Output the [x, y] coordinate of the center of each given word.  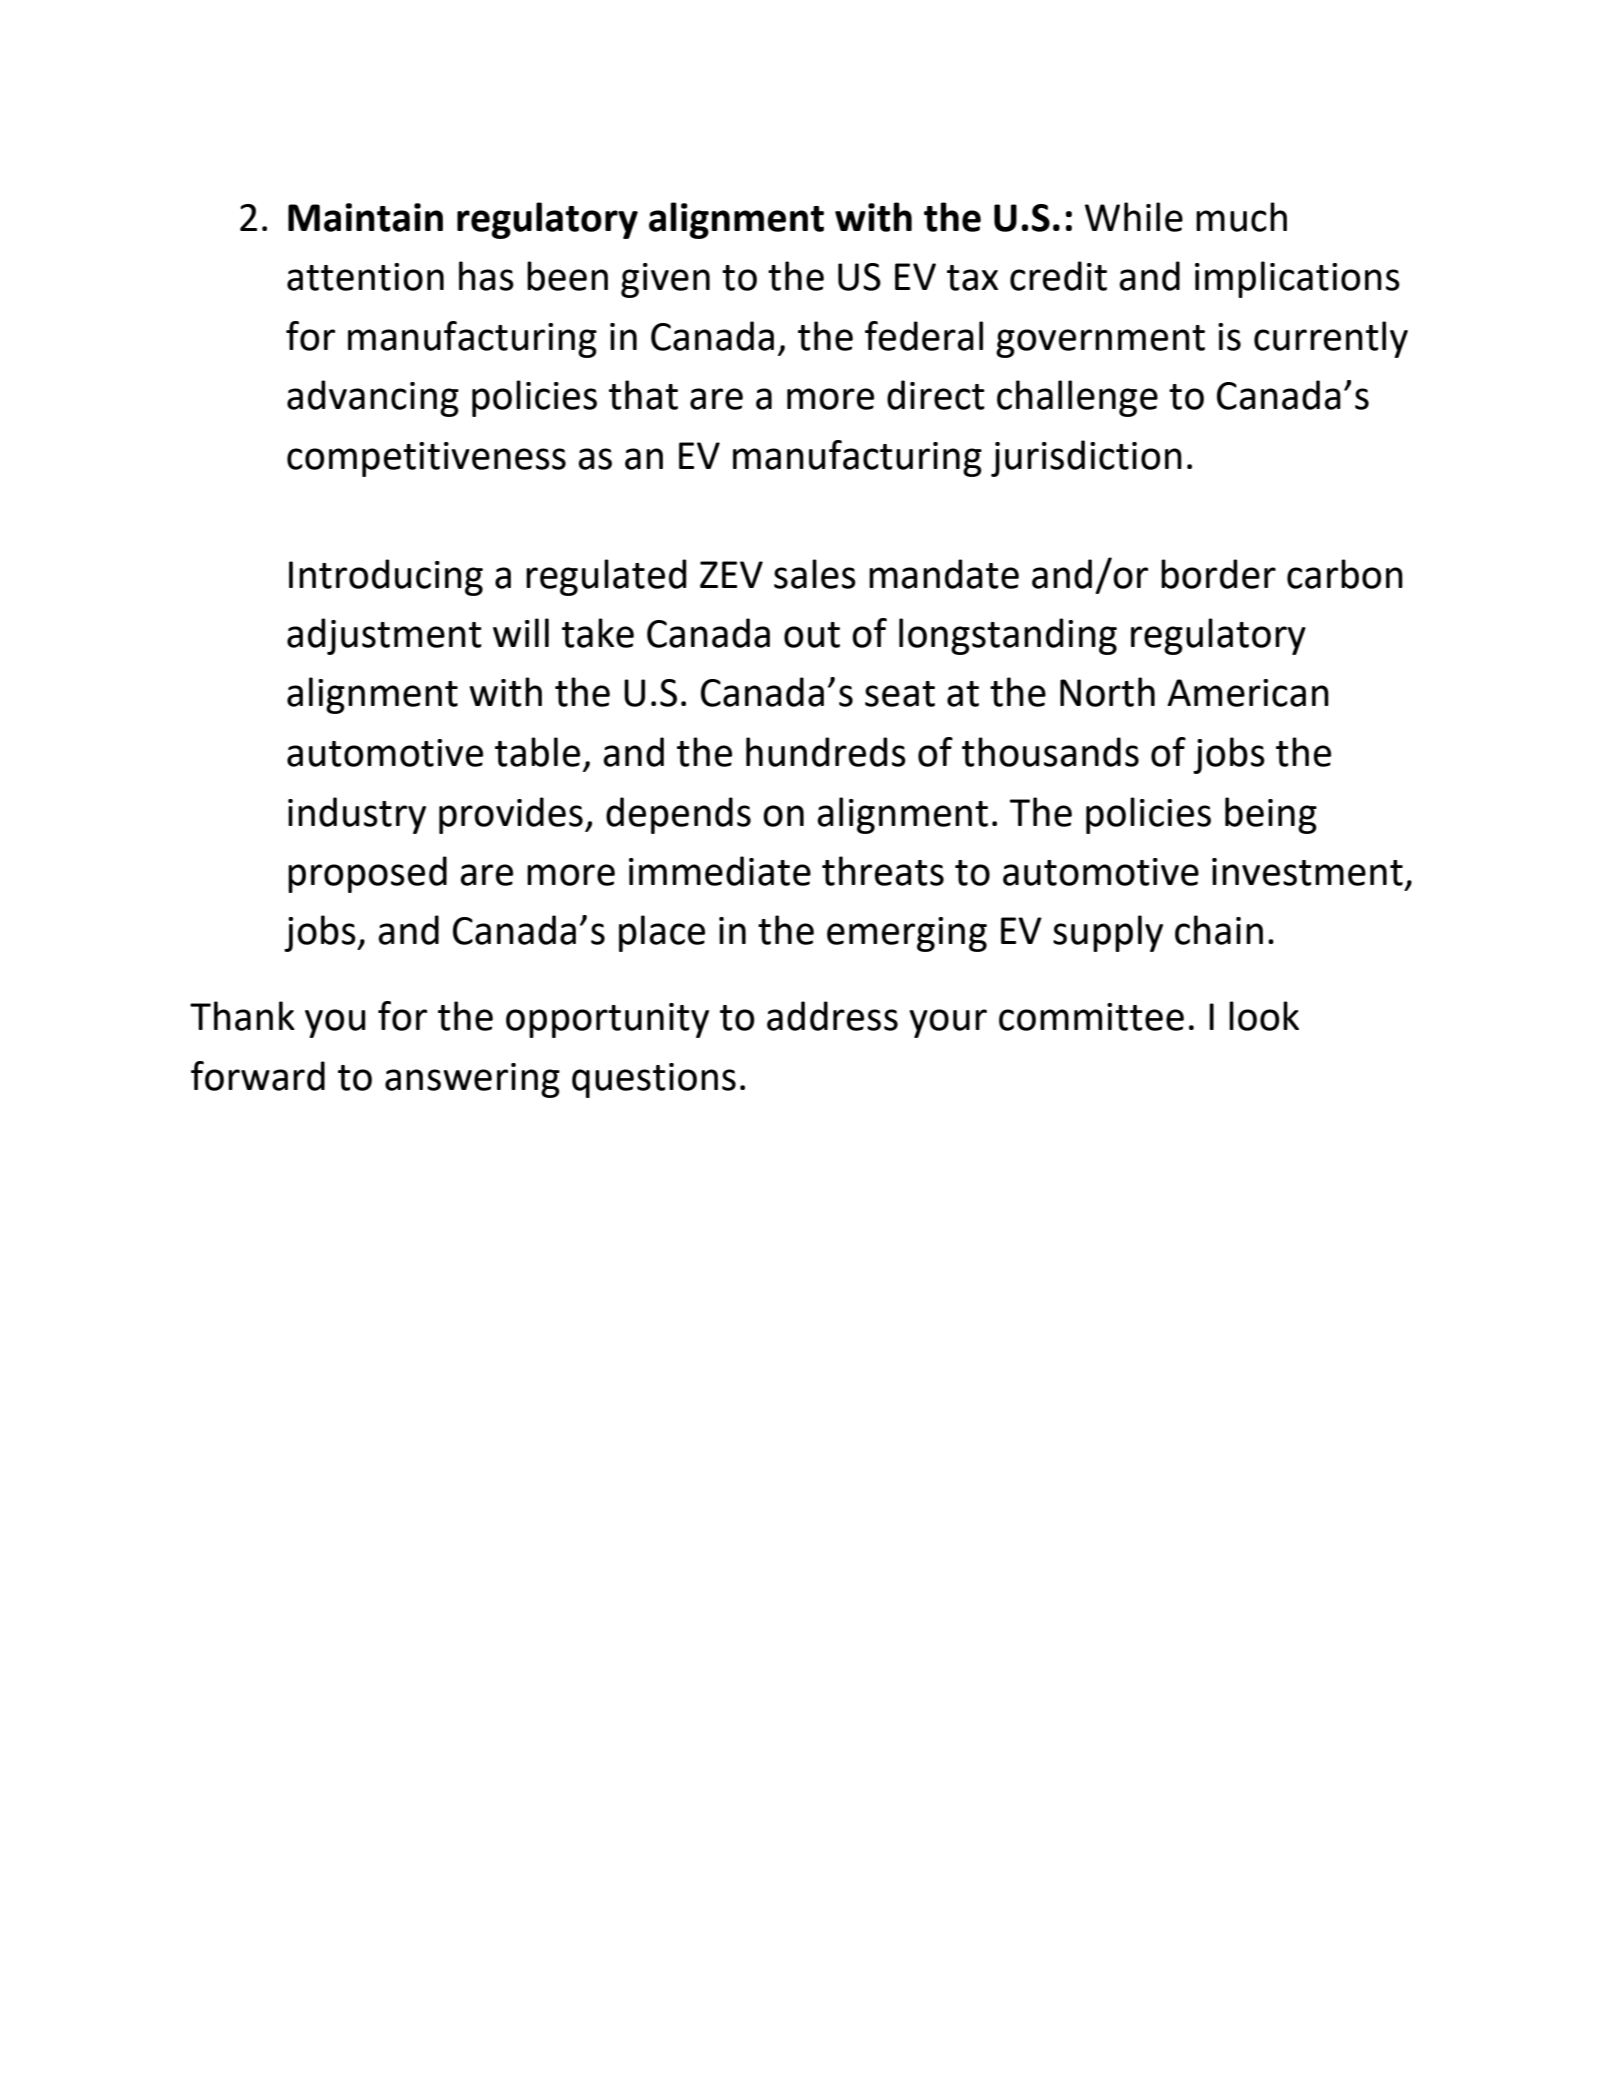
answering [472, 1080]
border [1218, 574]
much [1241, 217]
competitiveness [426, 459]
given [665, 280]
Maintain [365, 217]
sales [815, 574]
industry [357, 815]
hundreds [826, 752]
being [1271, 815]
